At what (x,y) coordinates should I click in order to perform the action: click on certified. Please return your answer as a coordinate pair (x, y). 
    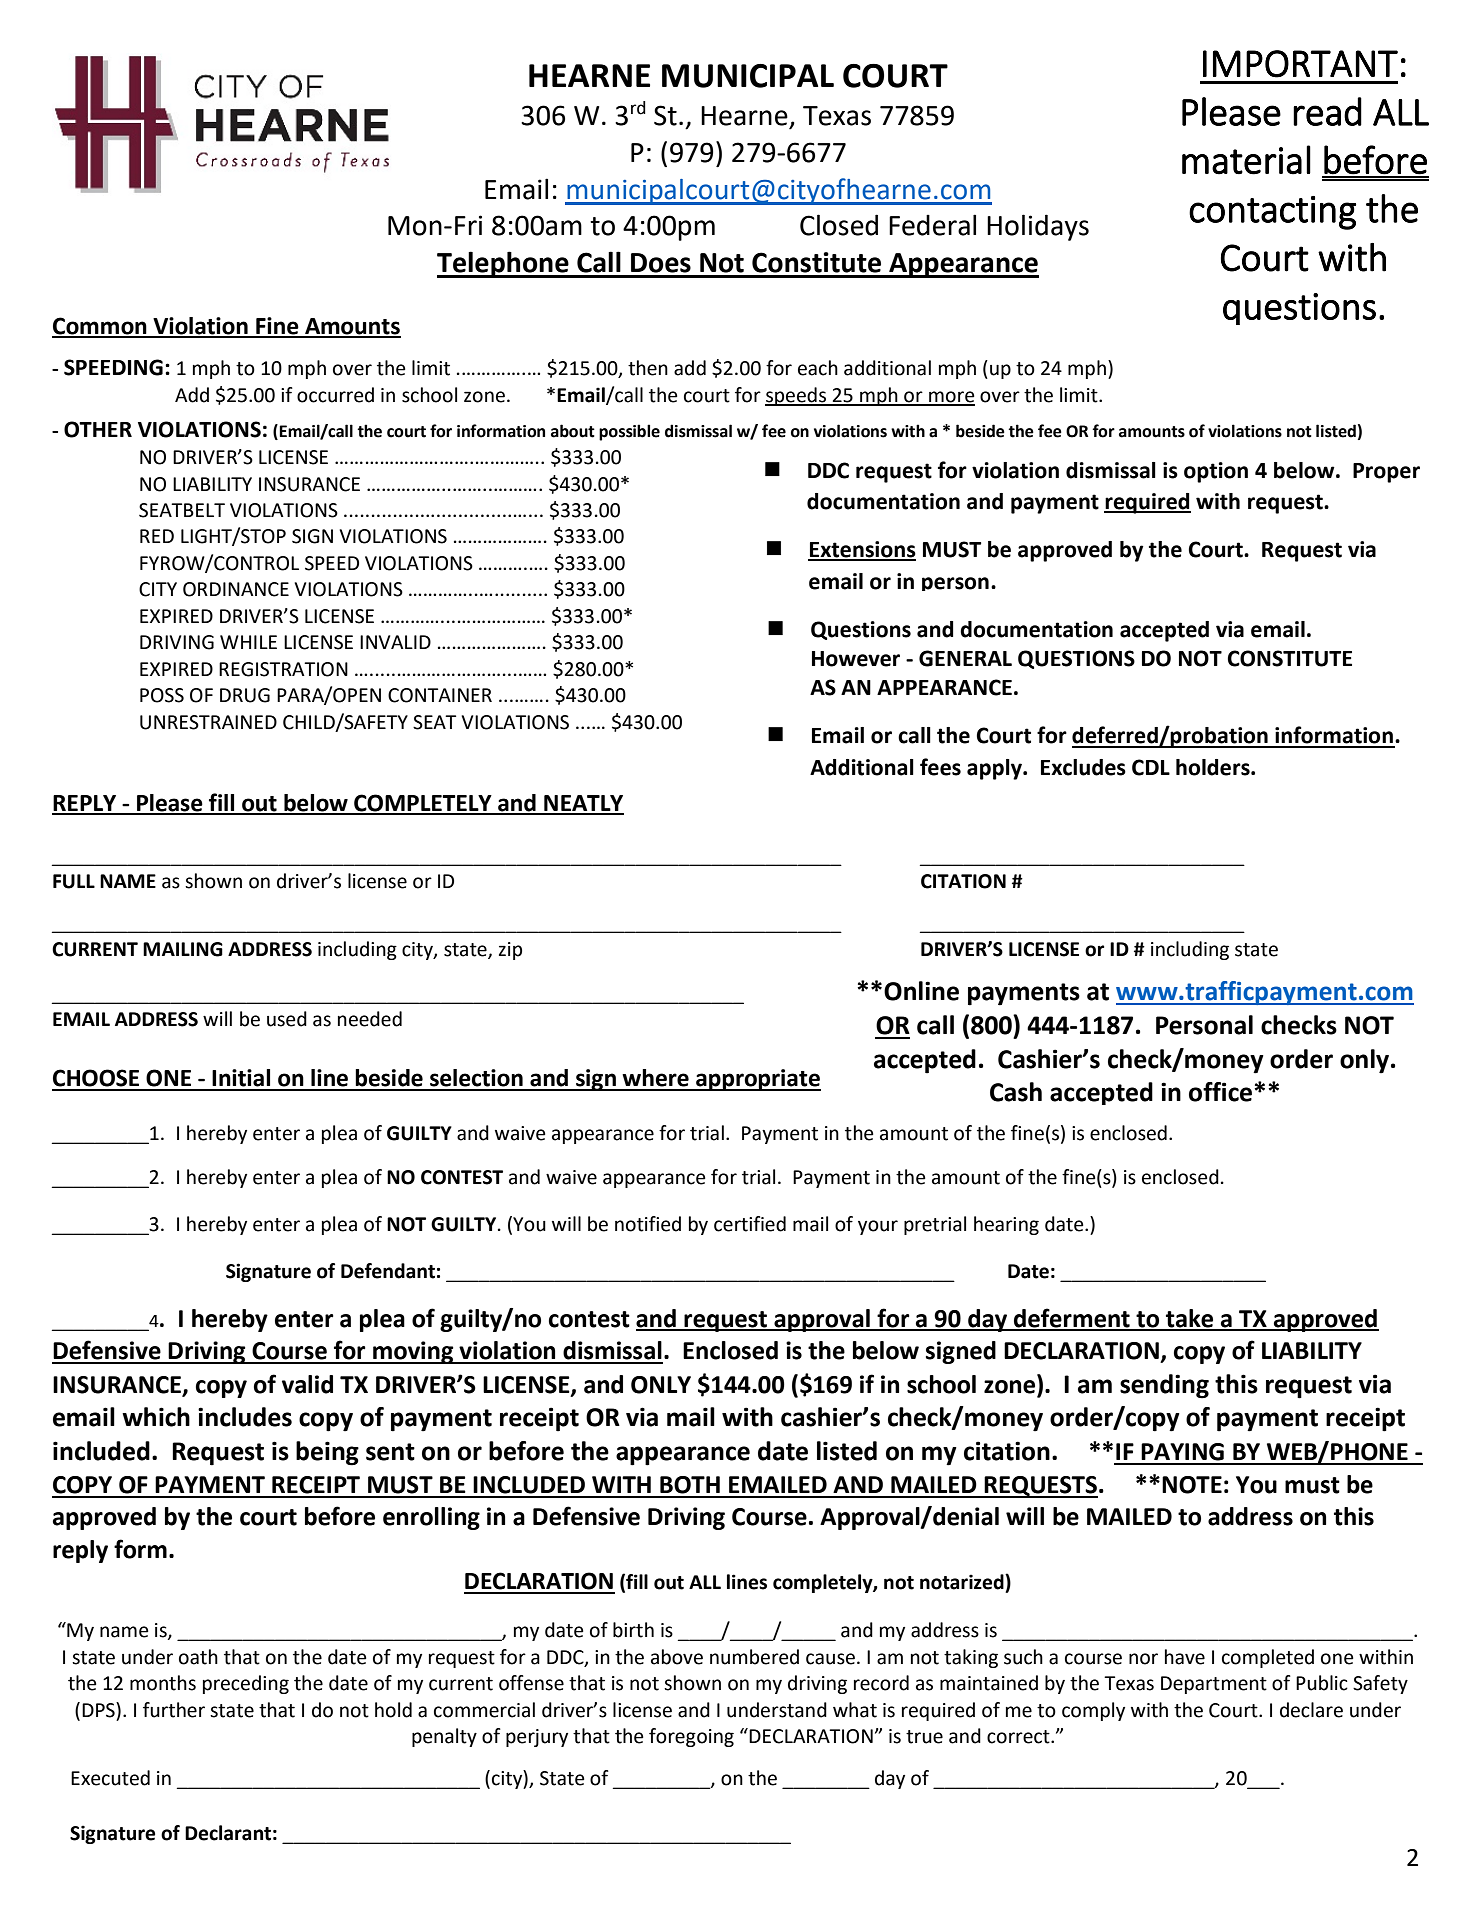
    Looking at the image, I should click on (750, 1224).
